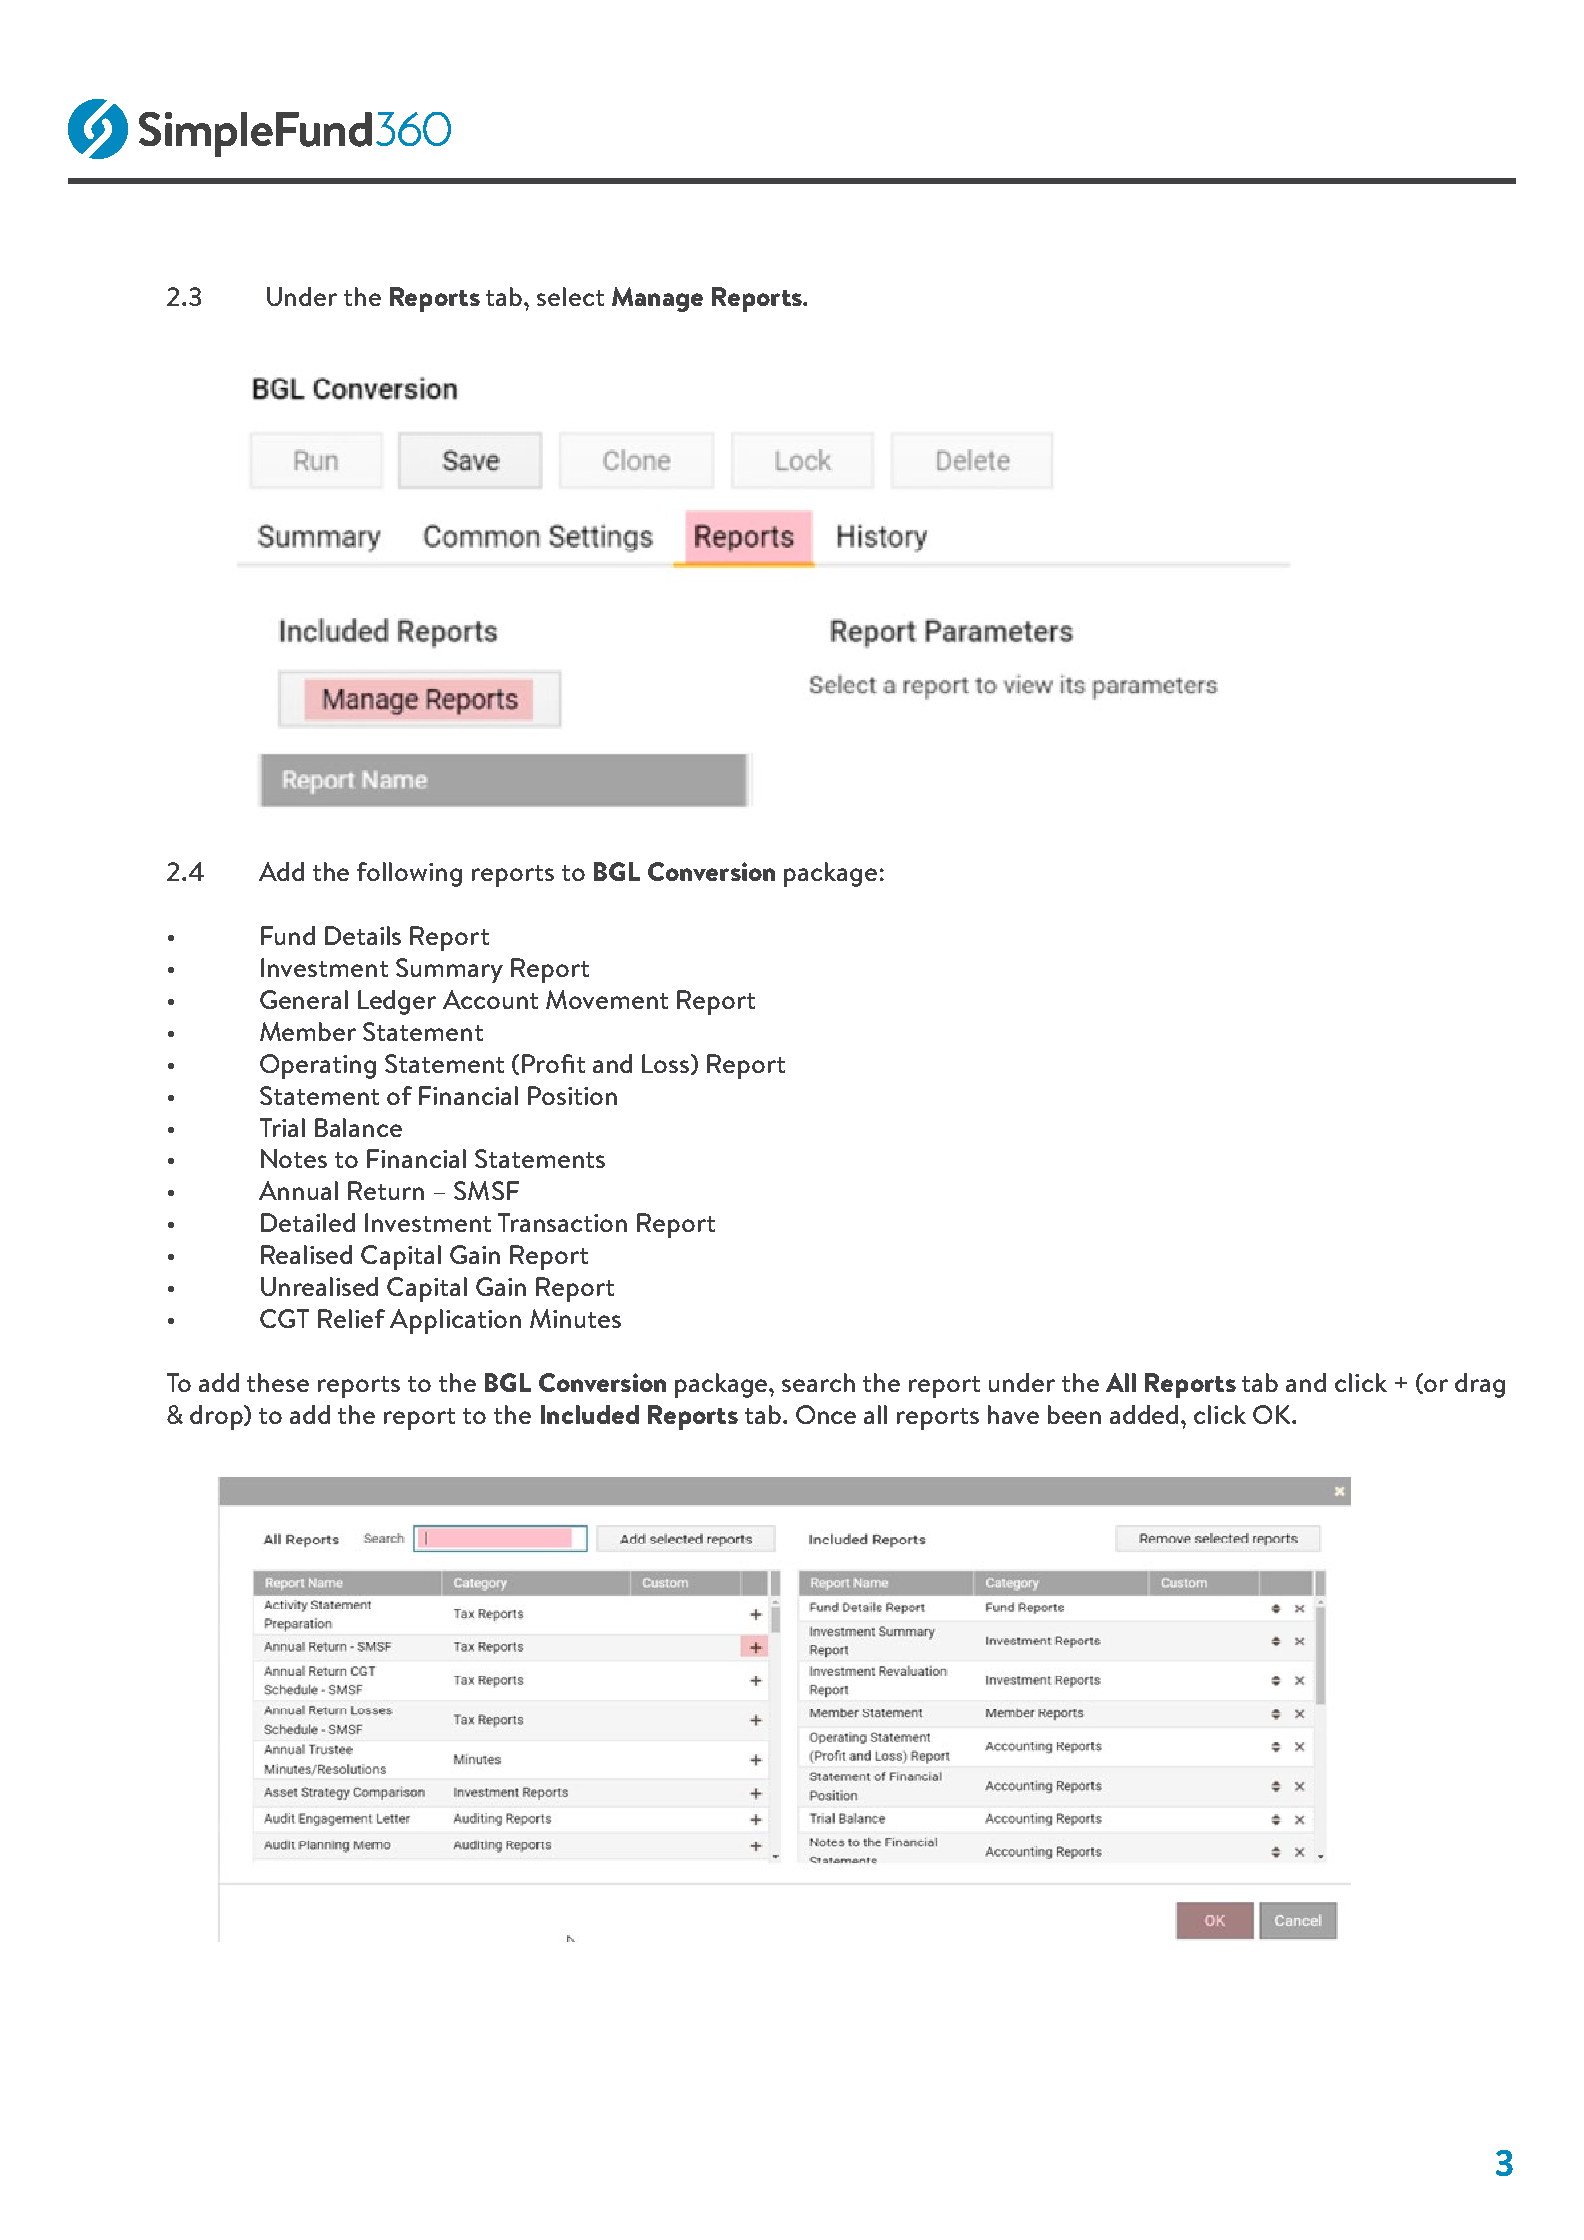  Describe the element at coordinates (409, 874) in the screenshot. I see `following` at that location.
